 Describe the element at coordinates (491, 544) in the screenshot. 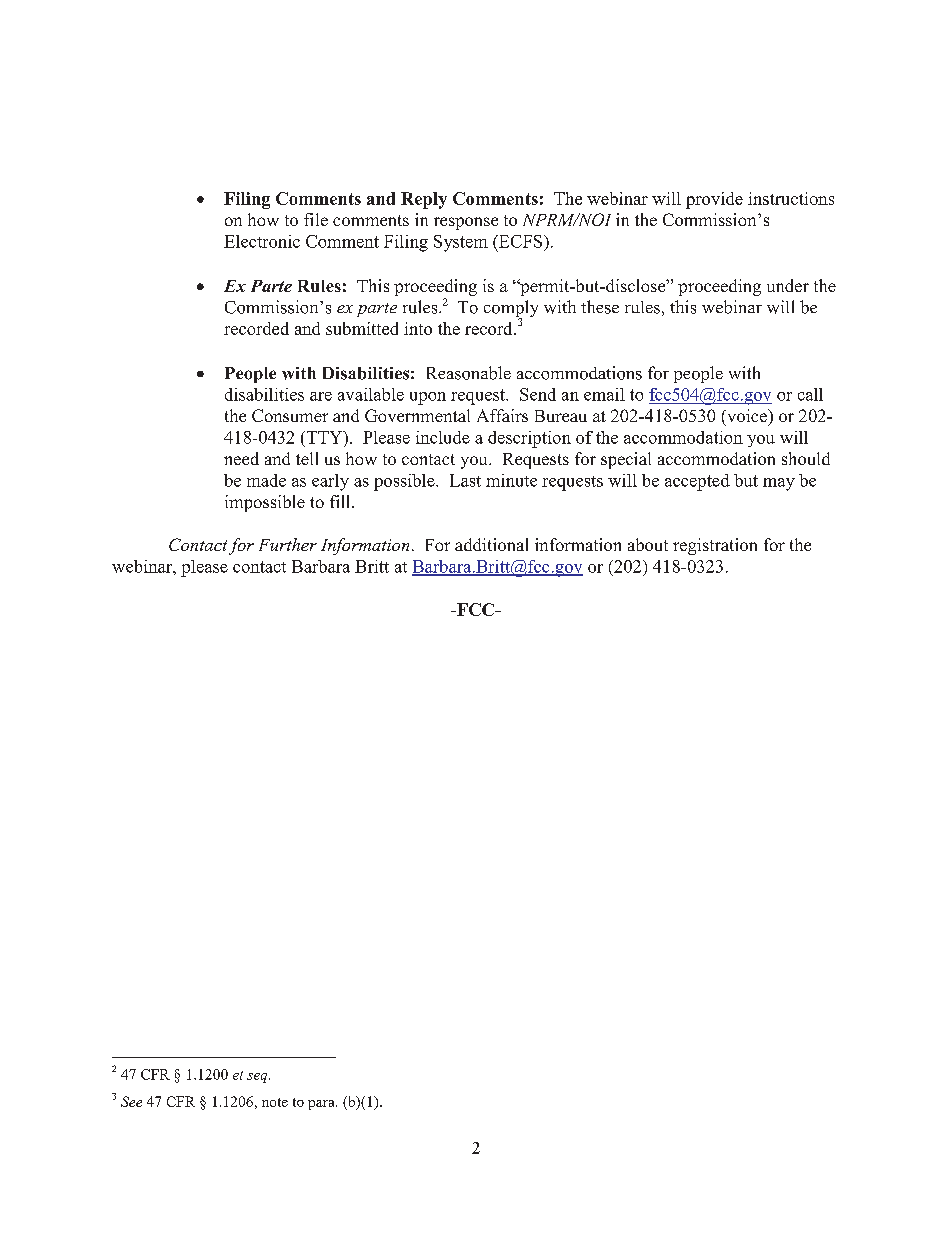

I see `additional` at that location.
